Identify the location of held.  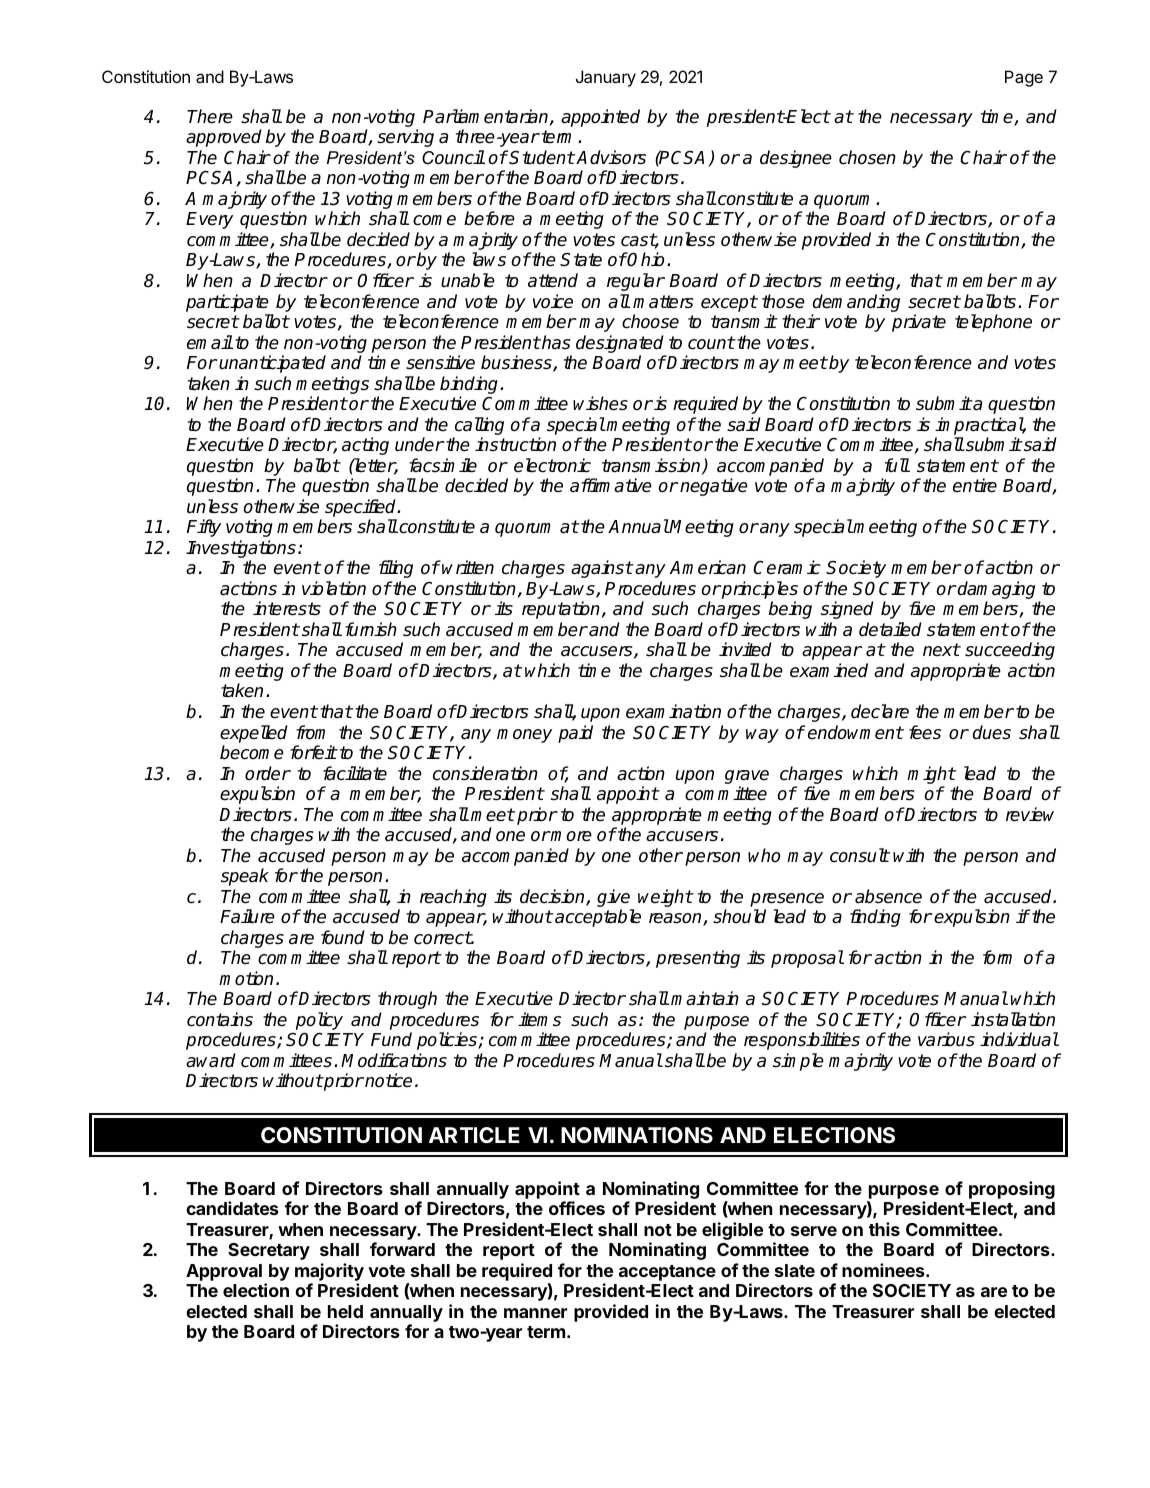
(345, 1311).
